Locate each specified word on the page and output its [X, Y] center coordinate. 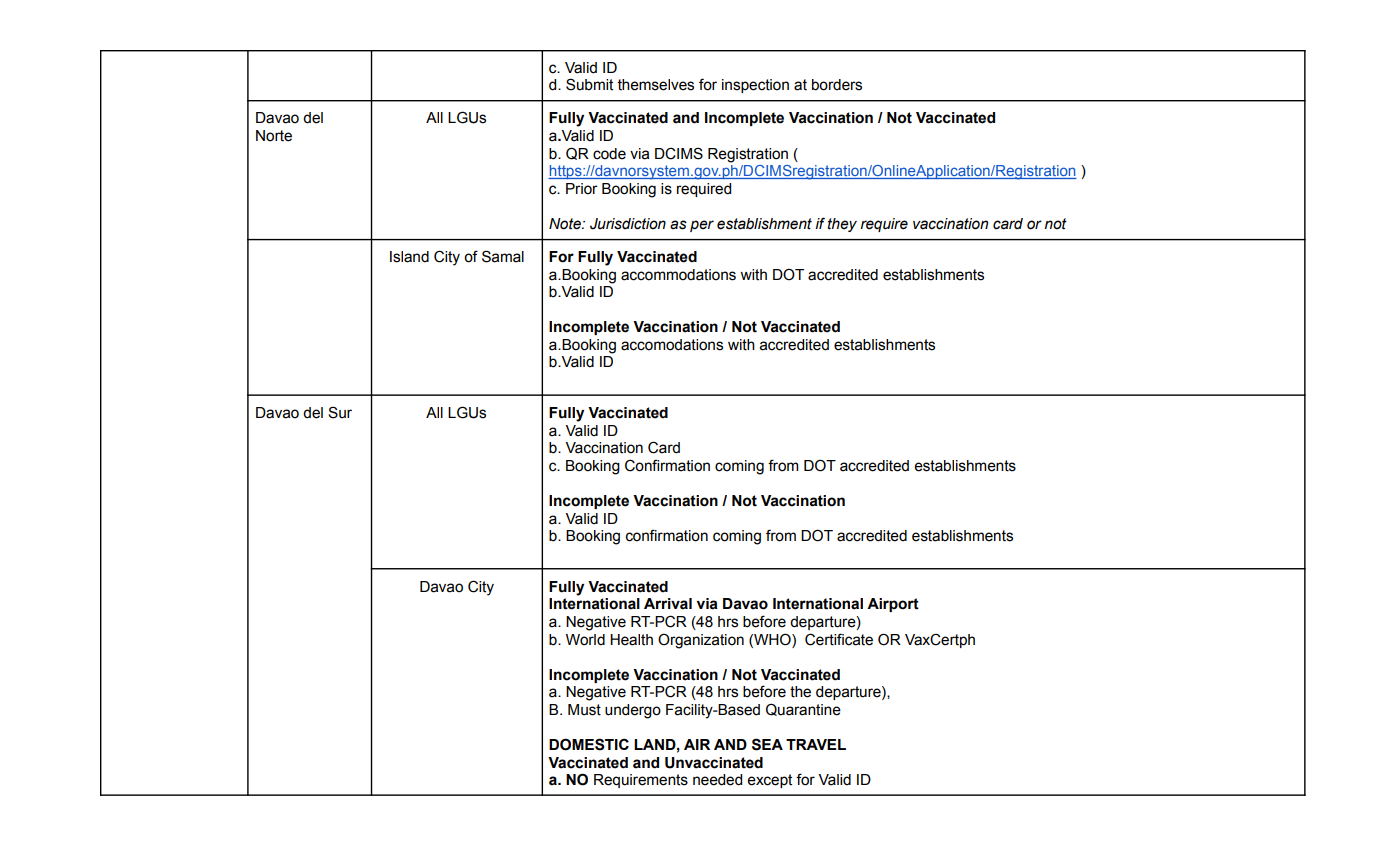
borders [837, 85]
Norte [274, 136]
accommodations [678, 275]
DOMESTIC [589, 744]
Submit [589, 84]
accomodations [672, 345]
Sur [340, 412]
